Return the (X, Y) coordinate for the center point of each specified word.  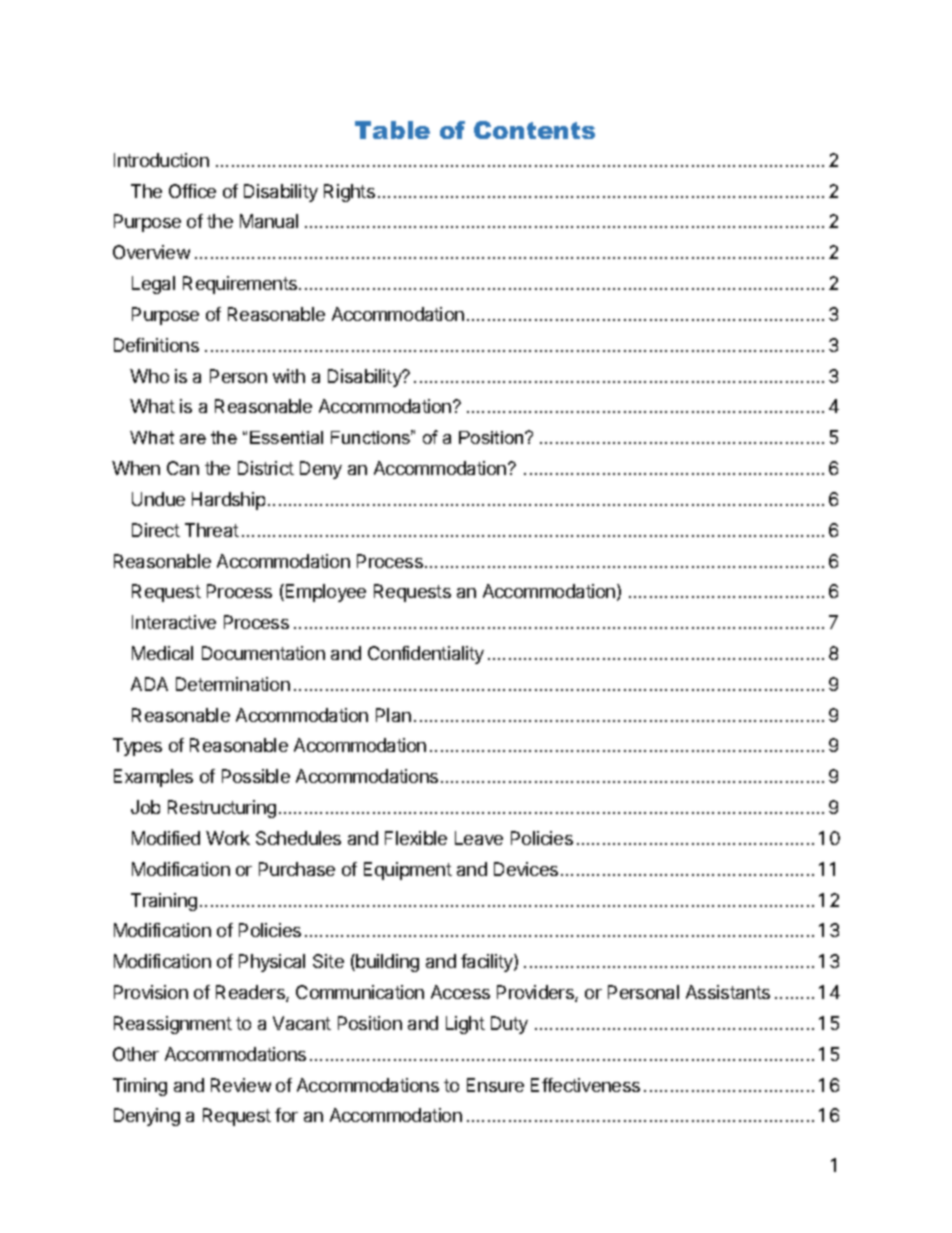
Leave (479, 838)
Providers (536, 993)
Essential (286, 437)
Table (392, 130)
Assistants (728, 992)
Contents (534, 130)
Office (192, 191)
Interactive (174, 622)
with (289, 376)
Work (228, 838)
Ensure (495, 1085)
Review (241, 1085)
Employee (324, 593)
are (193, 439)
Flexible (416, 838)
